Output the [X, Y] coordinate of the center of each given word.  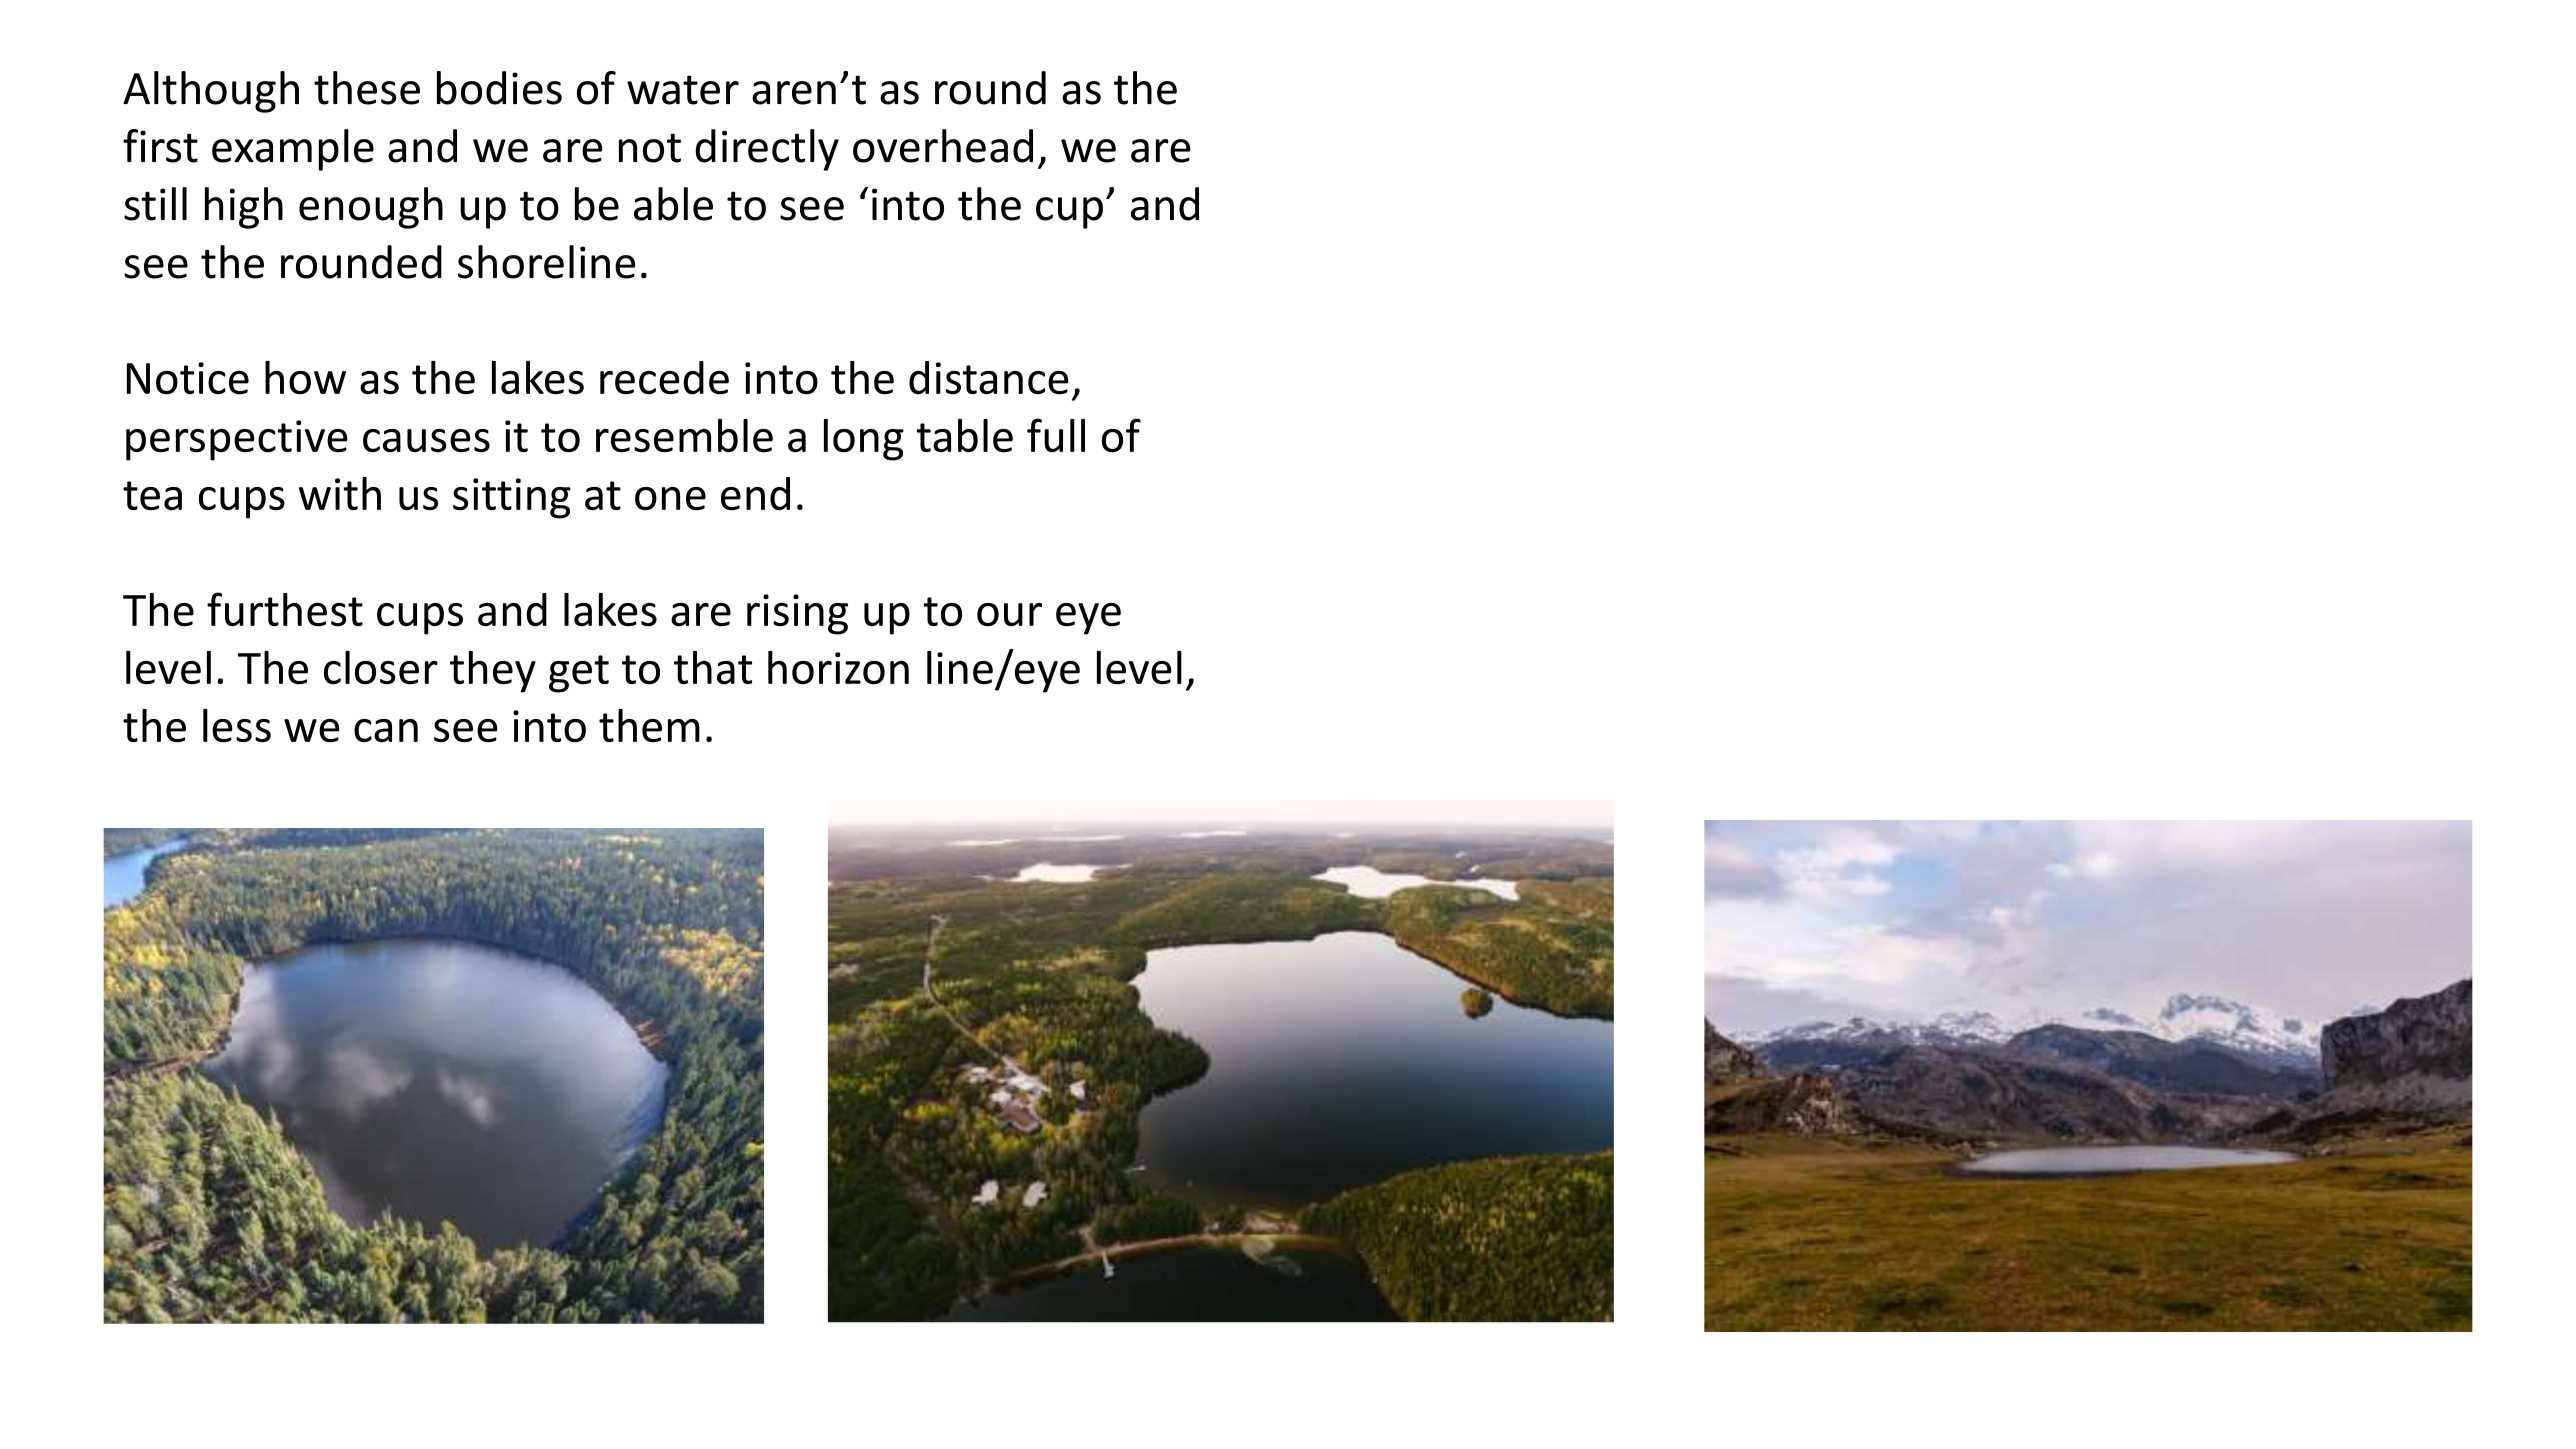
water [683, 90]
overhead [943, 146]
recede [664, 378]
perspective [237, 440]
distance [989, 378]
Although [211, 92]
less [237, 726]
